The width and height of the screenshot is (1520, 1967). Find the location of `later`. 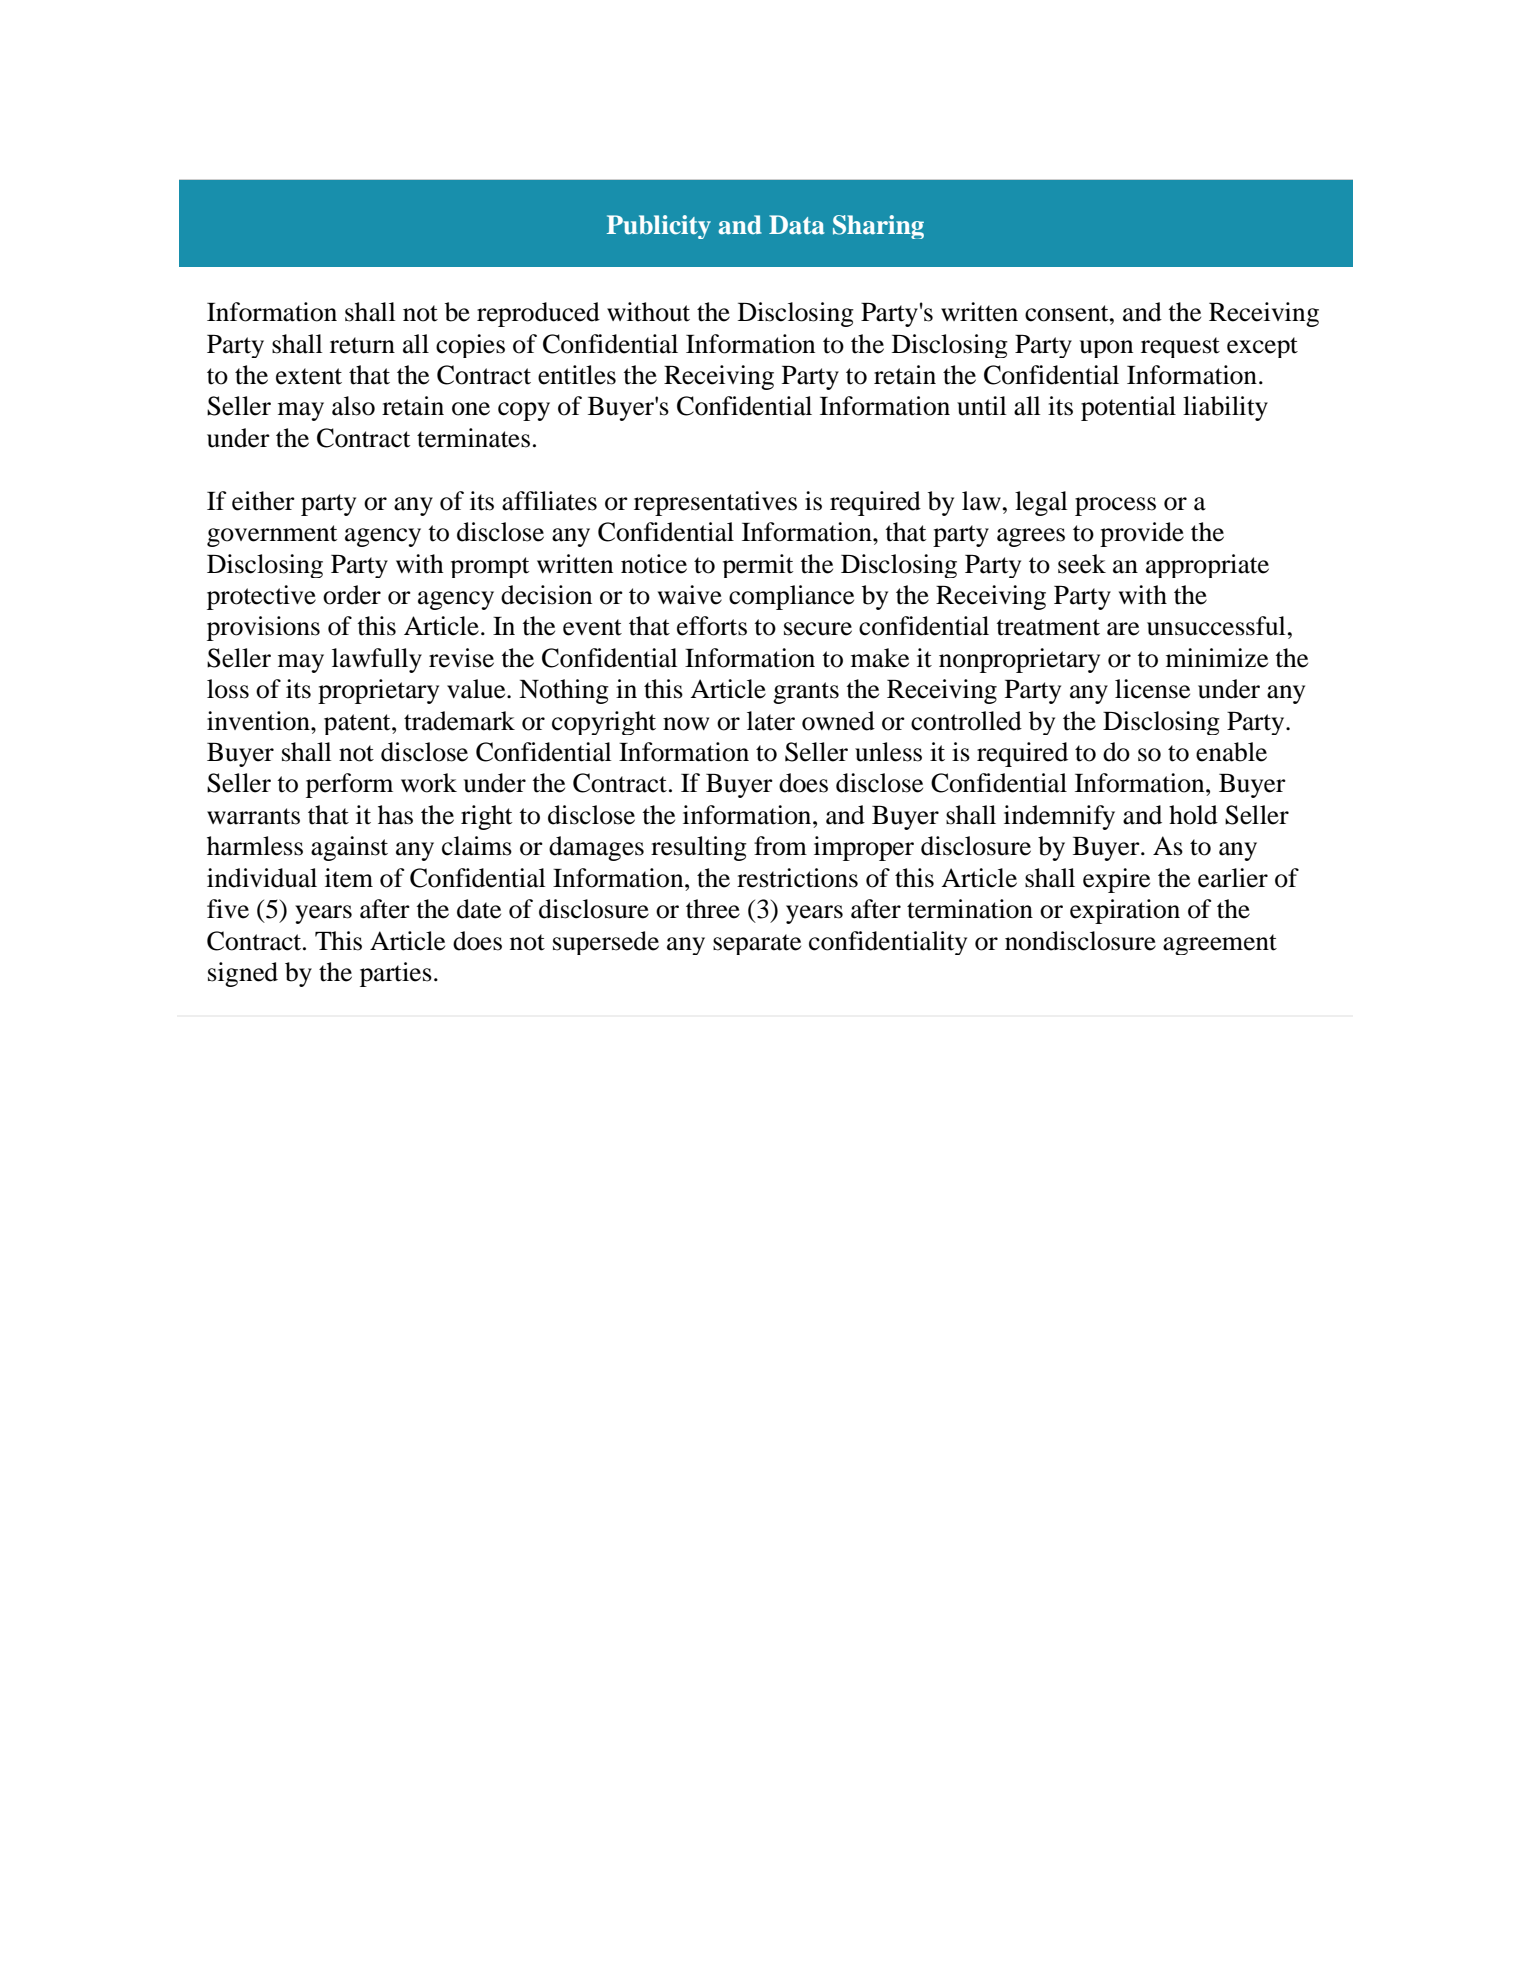

later is located at coordinates (771, 721).
